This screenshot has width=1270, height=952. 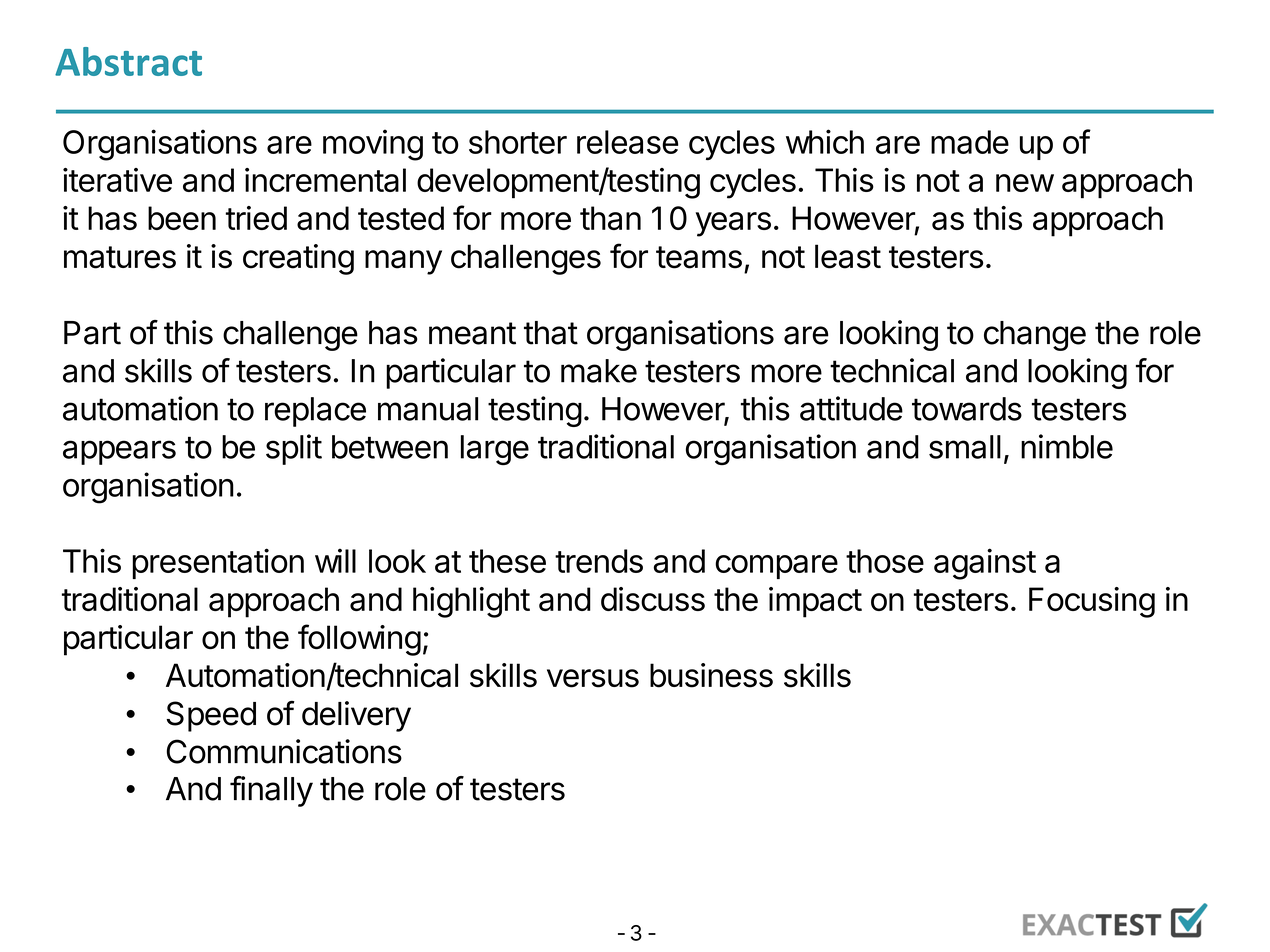 What do you see at coordinates (627, 142) in the screenshot?
I see `release` at bounding box center [627, 142].
